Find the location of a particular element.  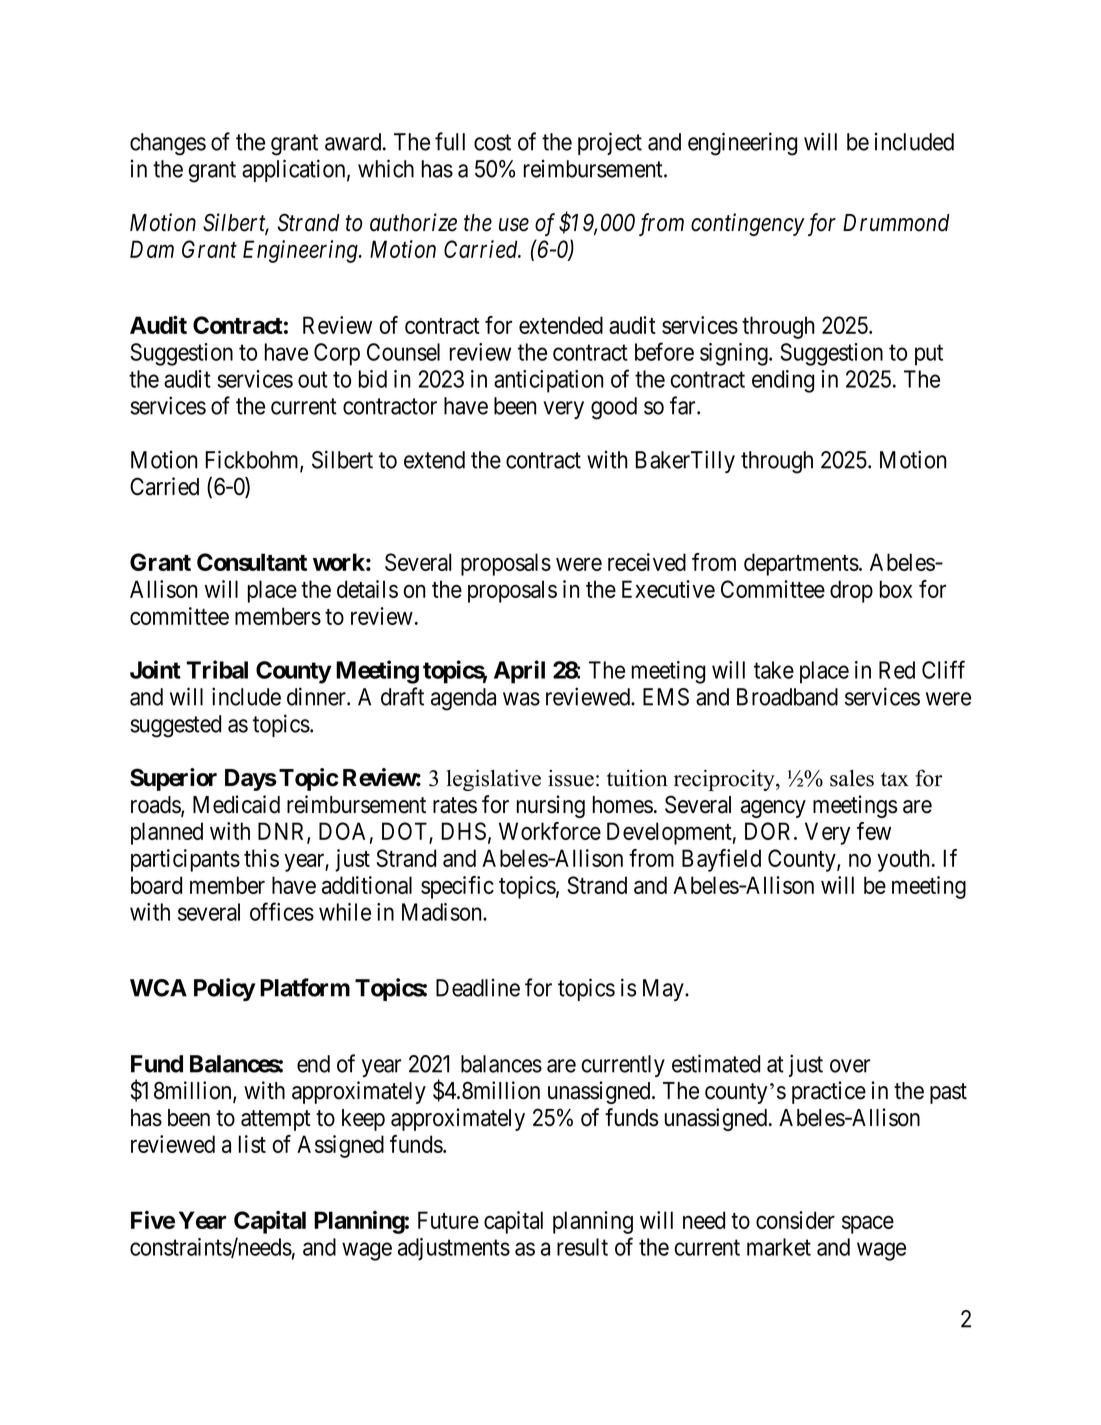

Policy is located at coordinates (225, 989).
